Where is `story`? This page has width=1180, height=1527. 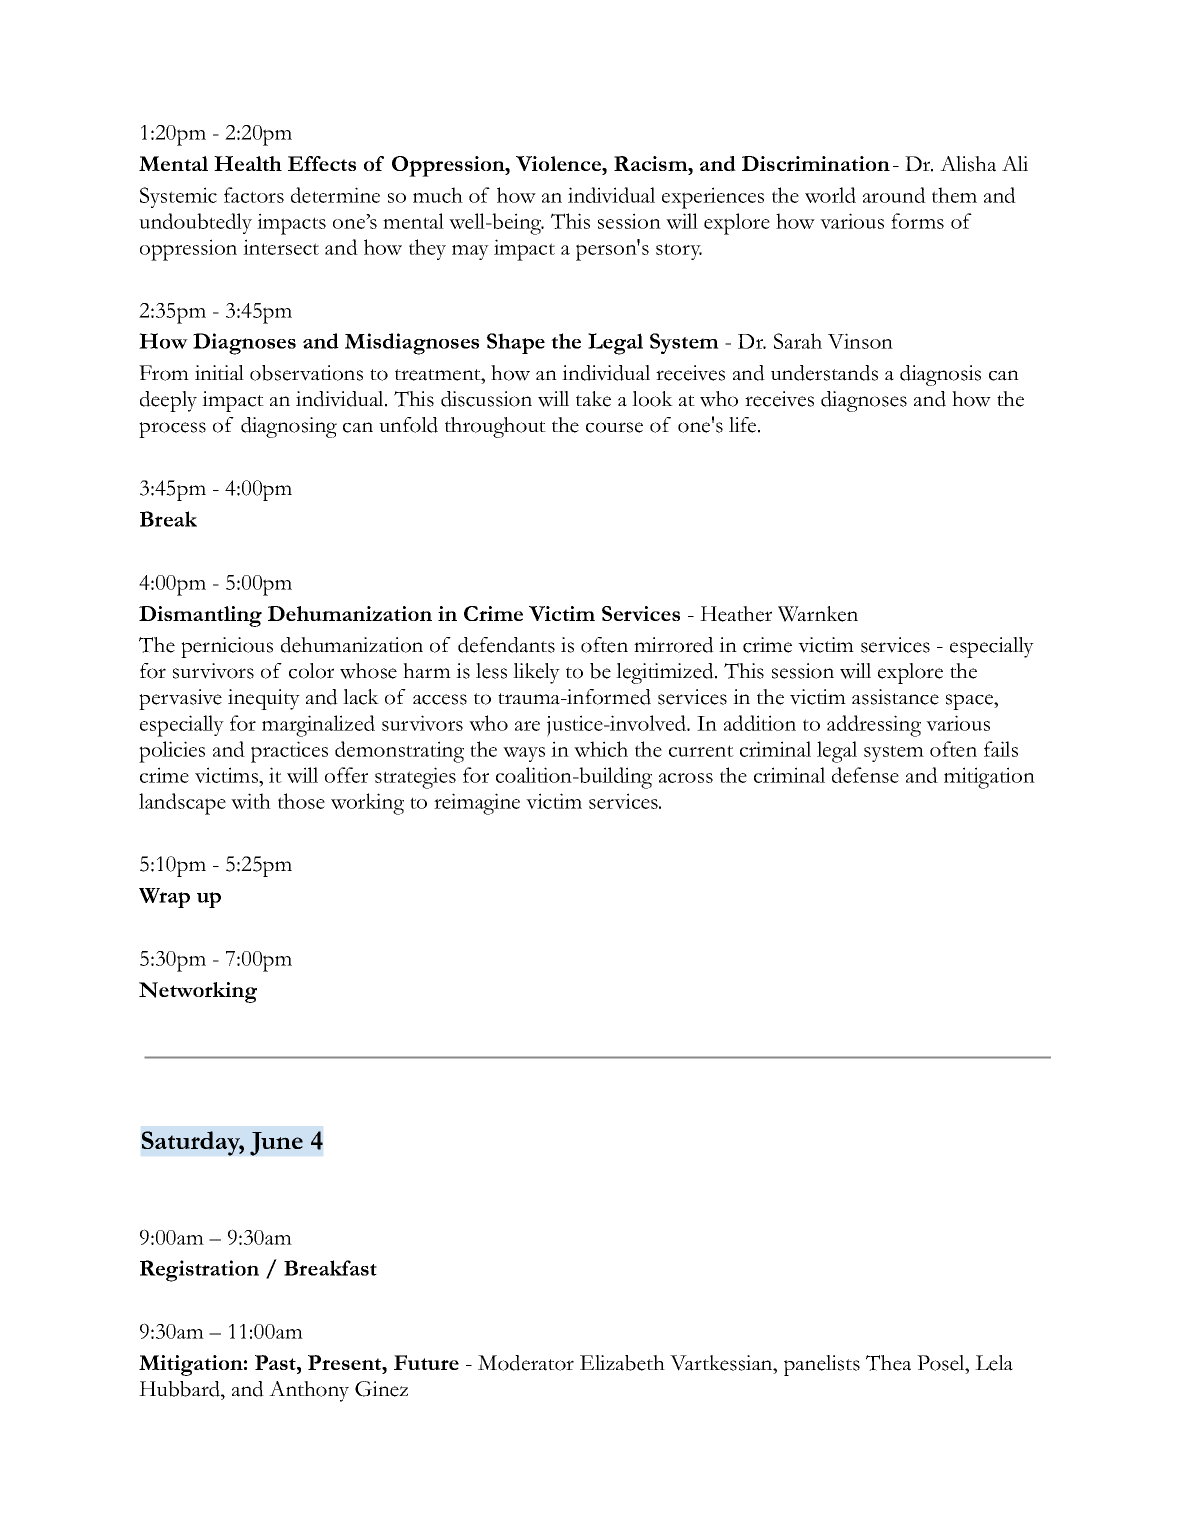
story is located at coordinates (679, 251).
